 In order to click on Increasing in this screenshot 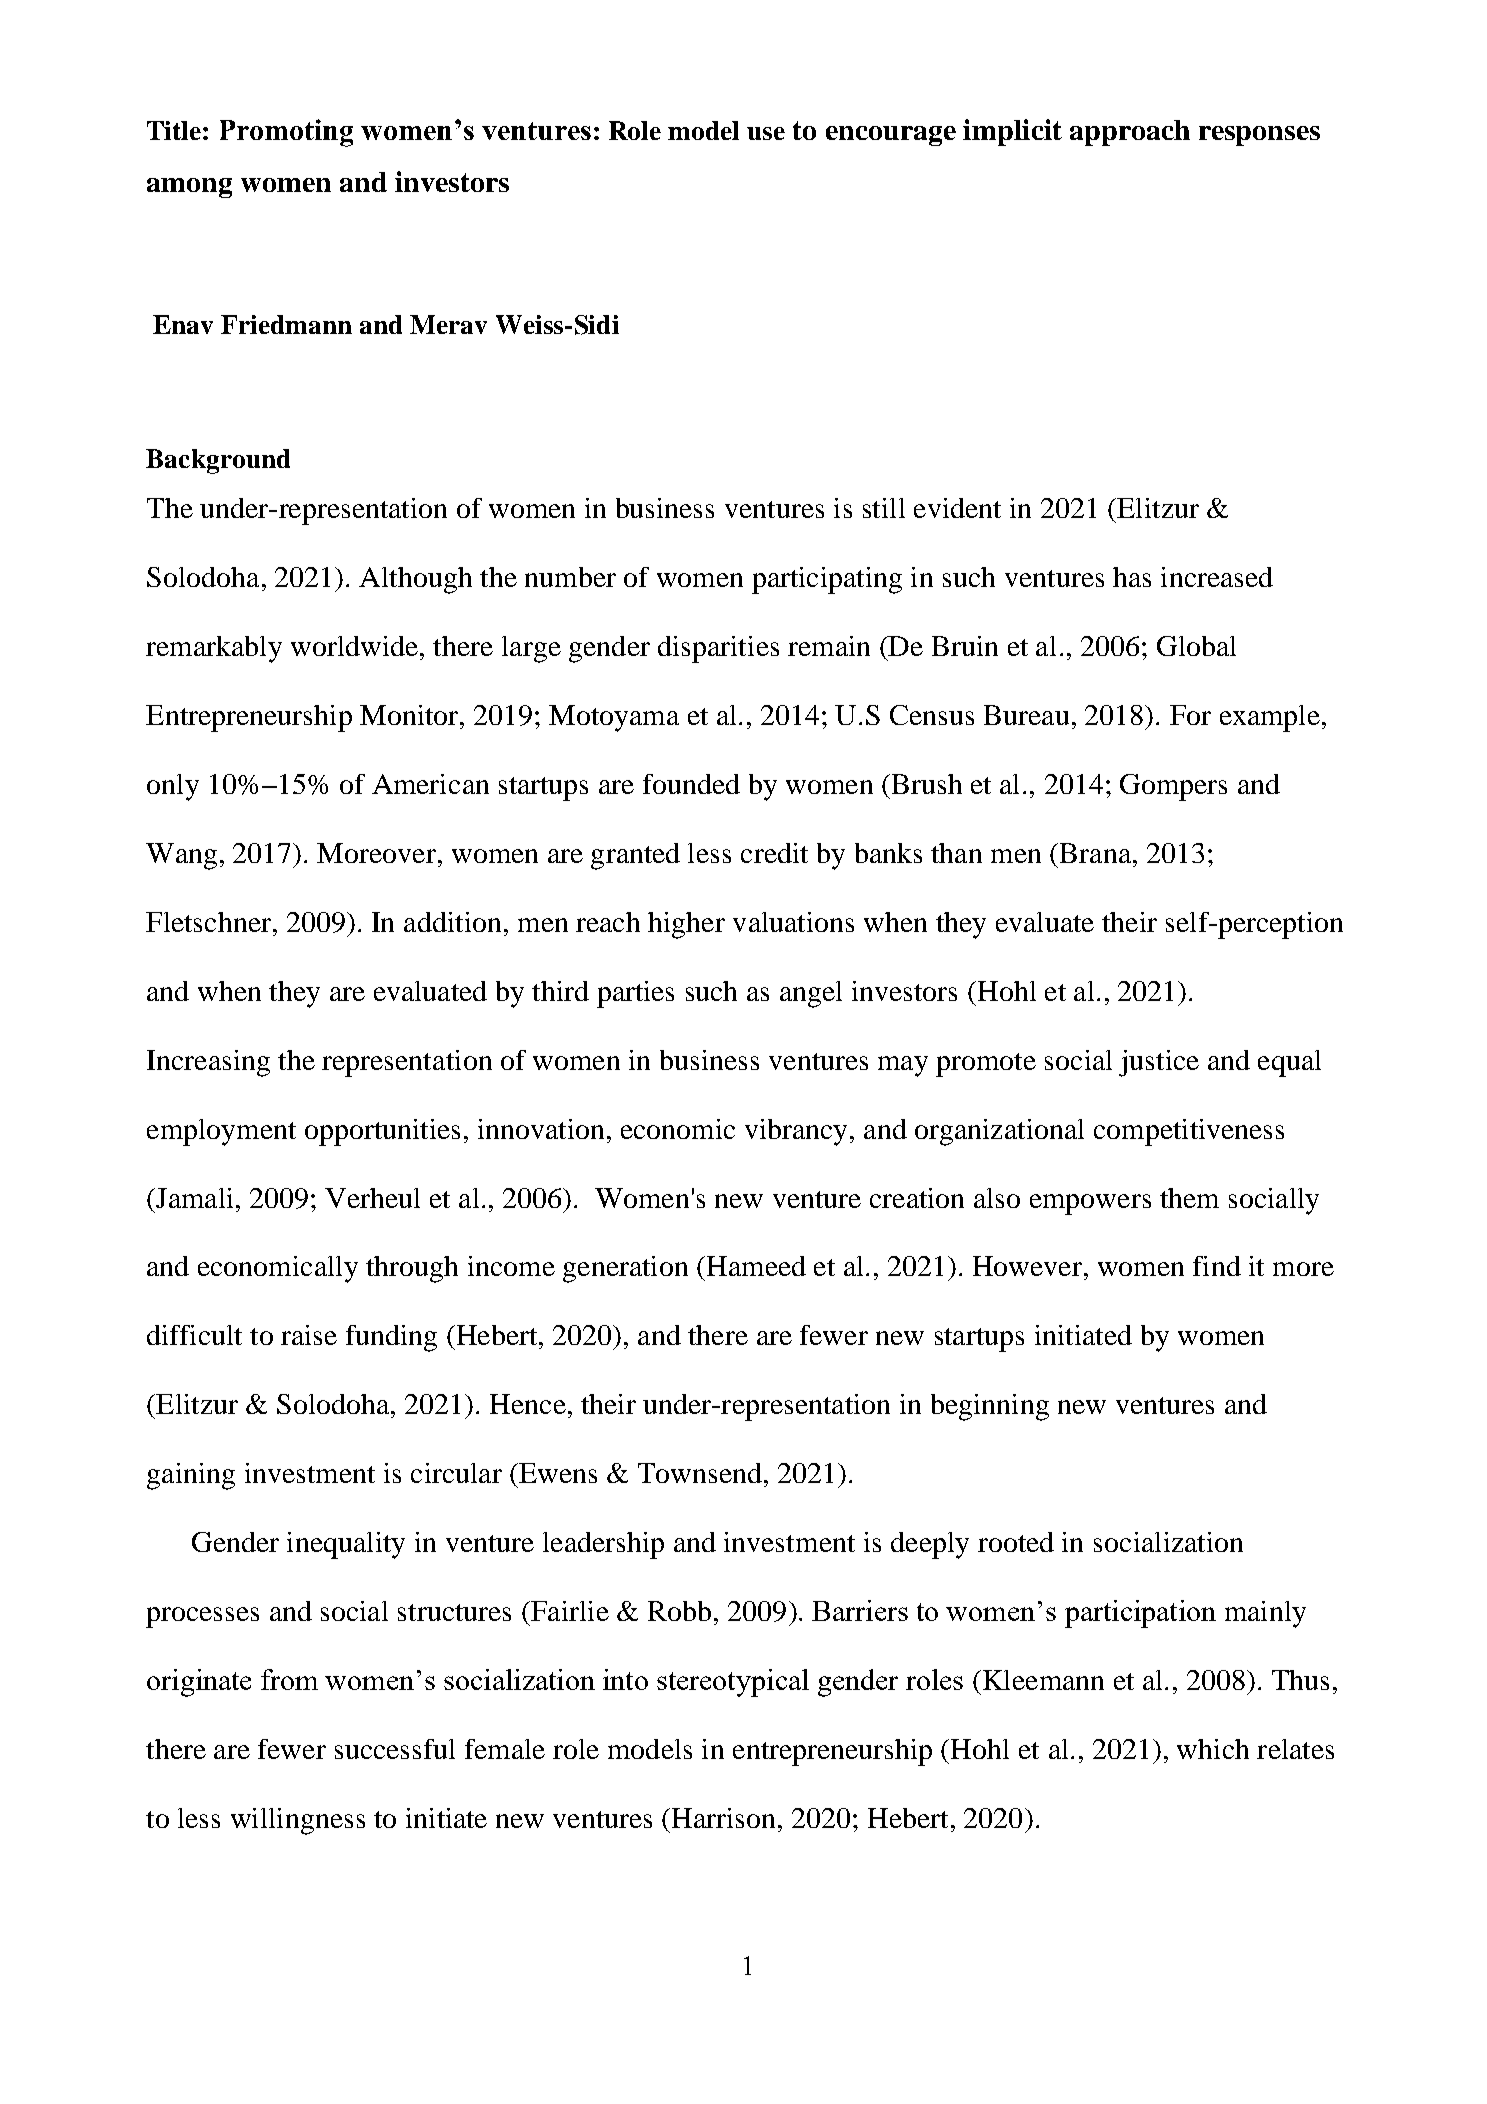, I will do `click(208, 1063)`.
